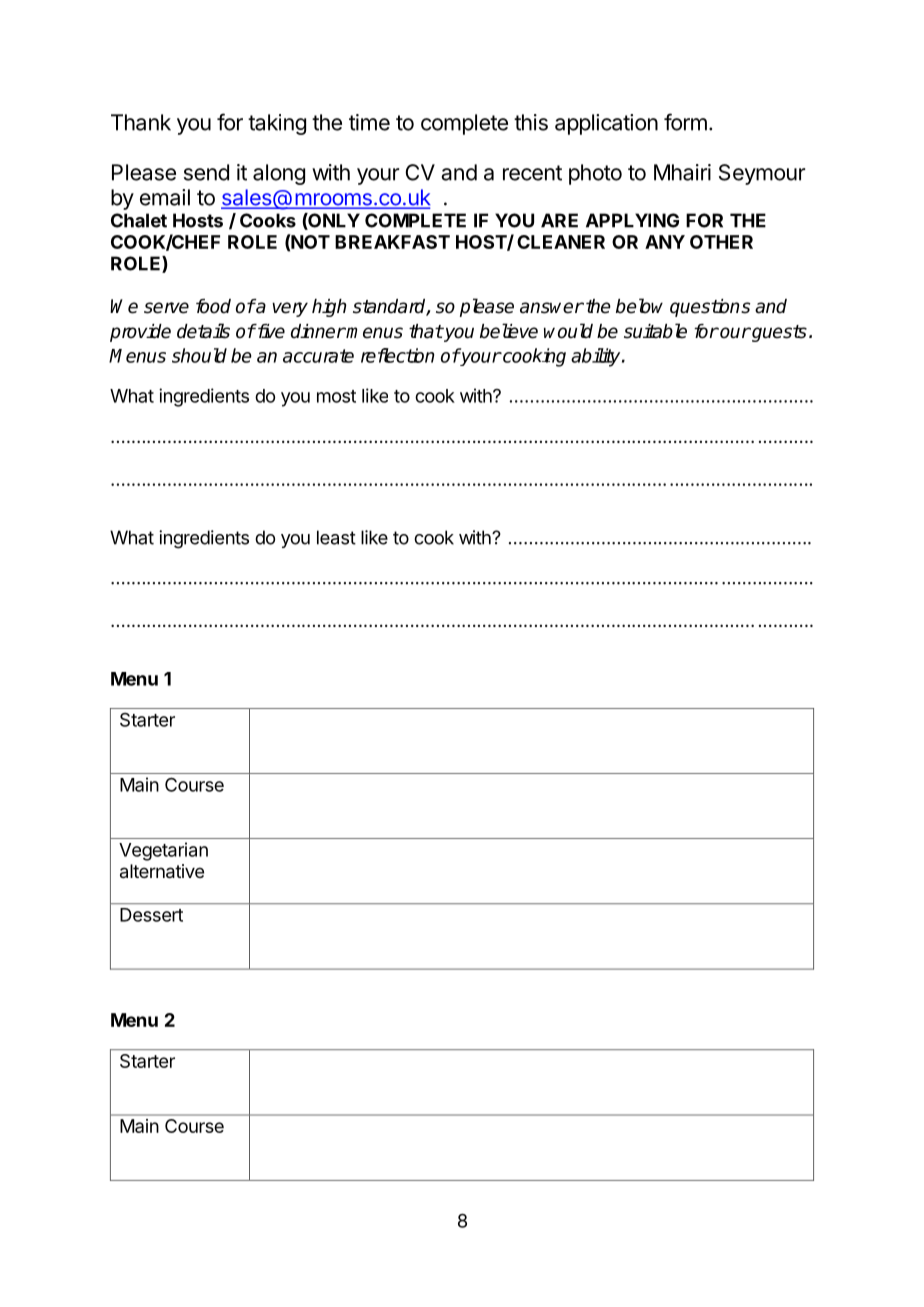 The height and width of the document is (1307, 924). Describe the element at coordinates (336, 537) in the document. I see `least` at that location.
